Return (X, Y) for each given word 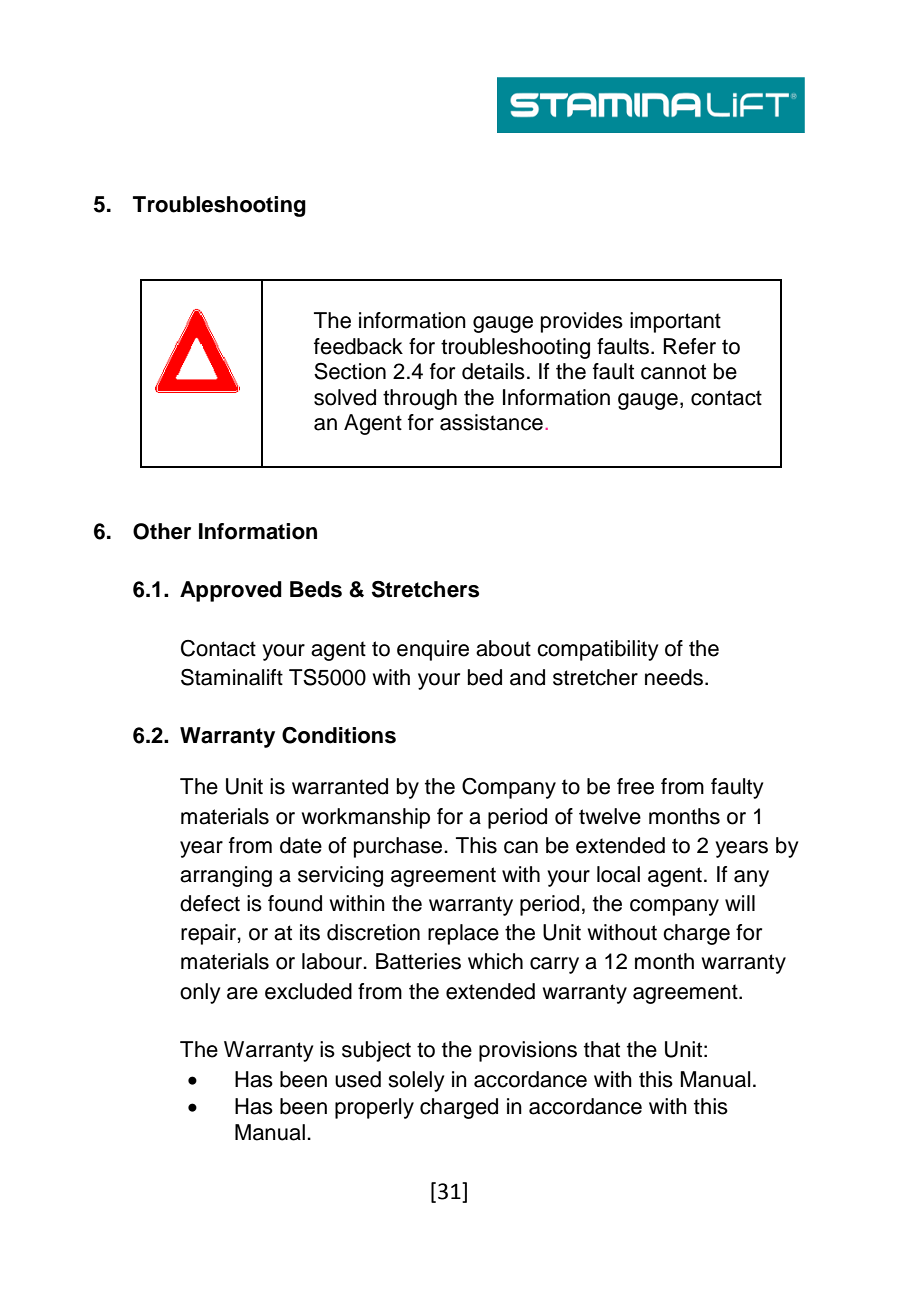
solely (416, 1081)
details (493, 371)
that (602, 1049)
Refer (689, 346)
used (358, 1079)
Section (350, 371)
